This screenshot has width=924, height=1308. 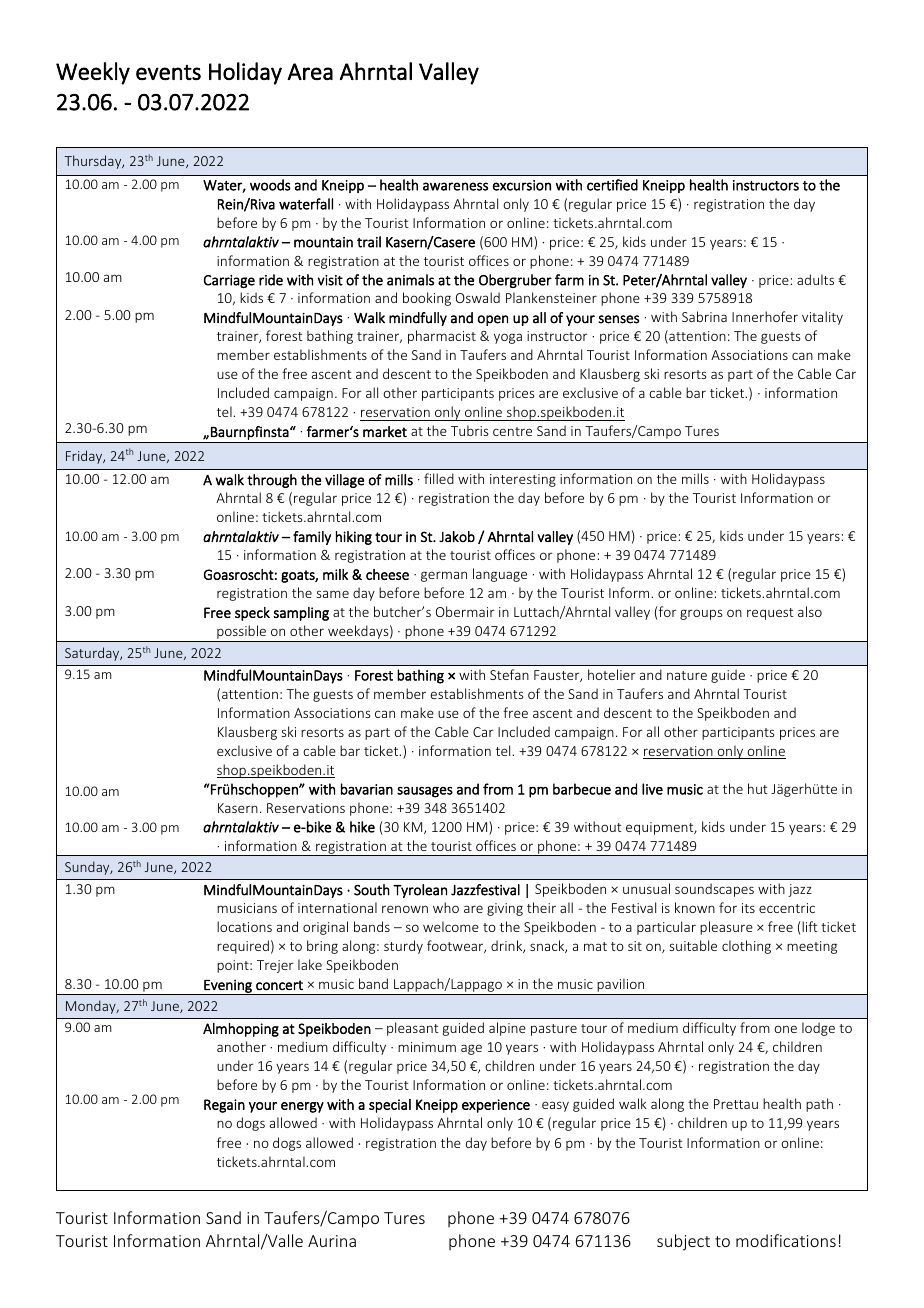 I want to click on Regain, so click(x=224, y=1106).
